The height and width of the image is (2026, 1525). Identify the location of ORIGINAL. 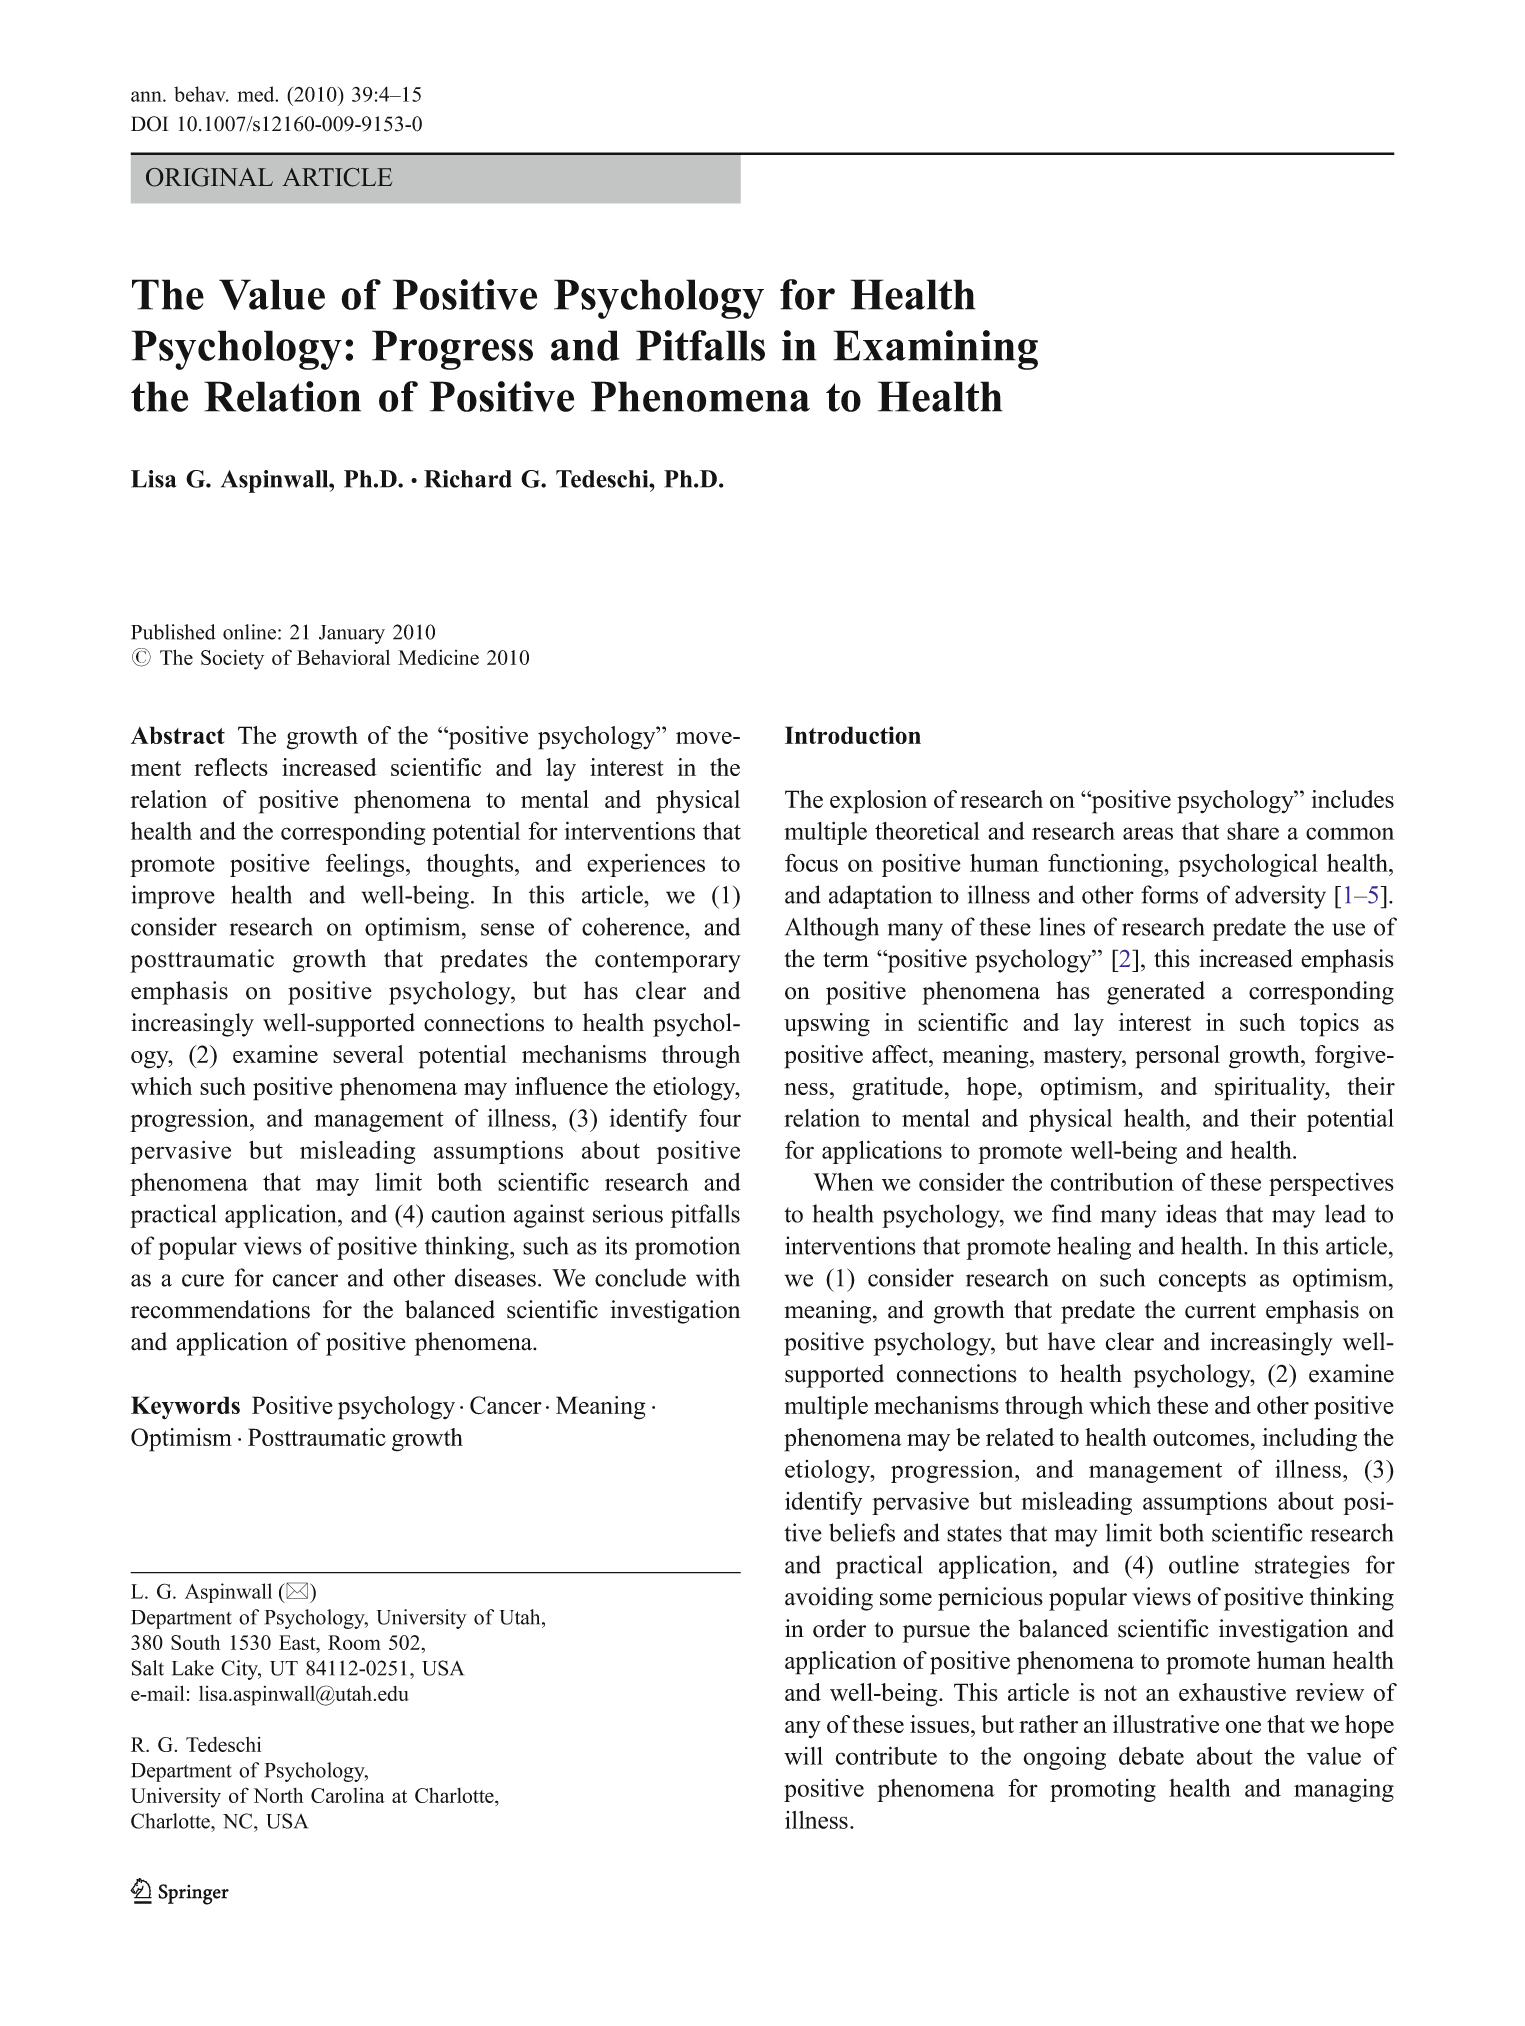
(209, 177).
